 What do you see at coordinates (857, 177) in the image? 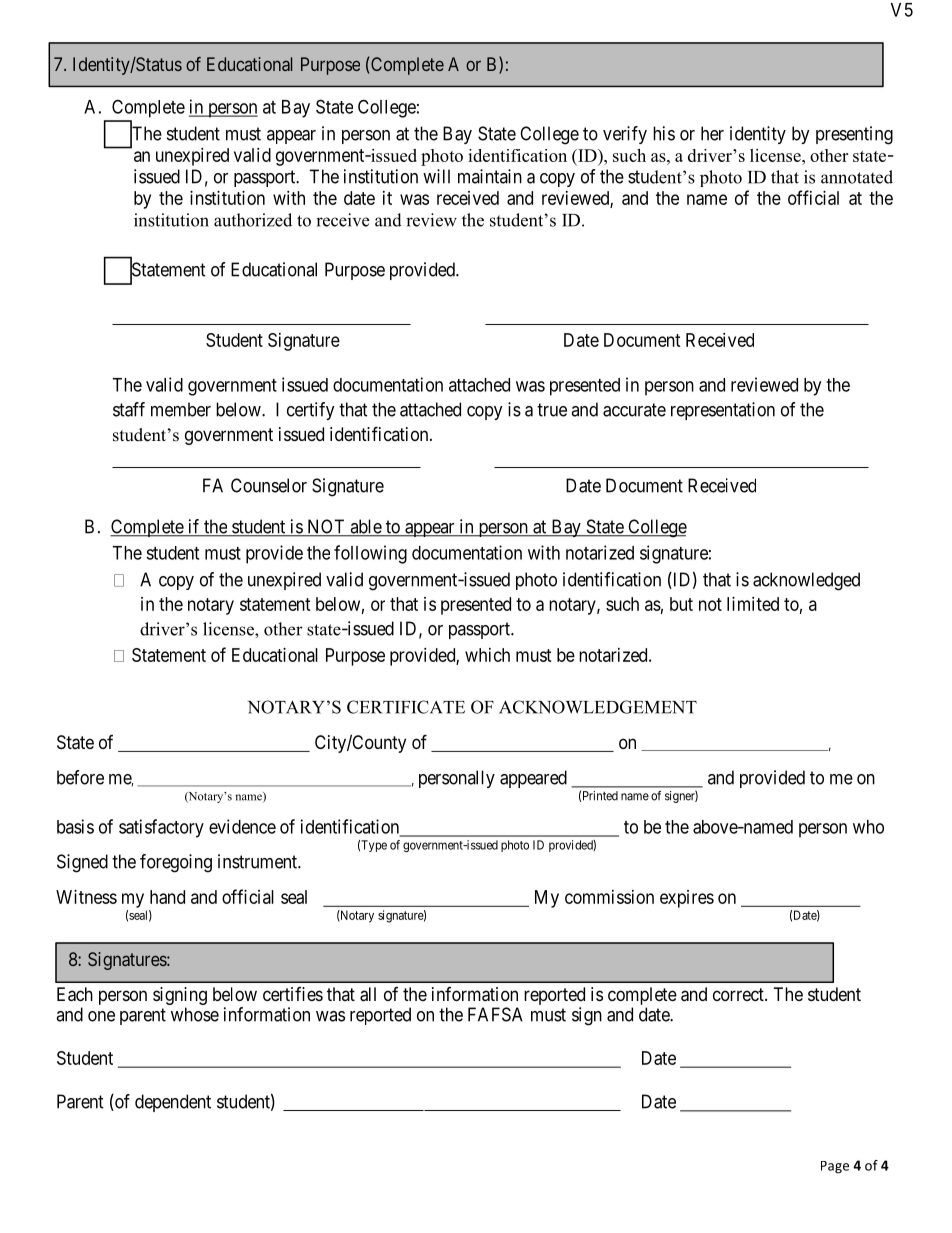
I see `annotated` at bounding box center [857, 177].
